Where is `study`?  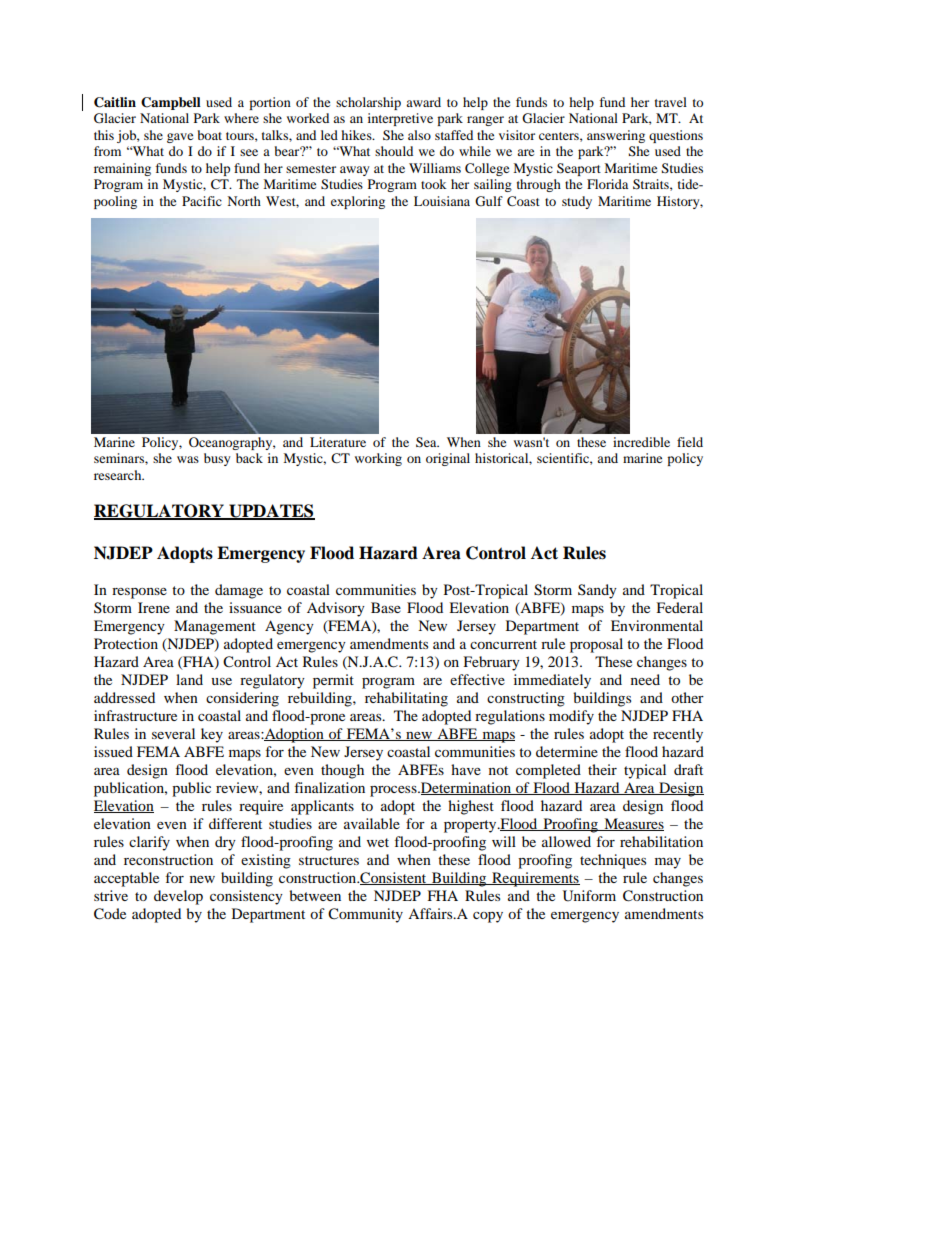 study is located at coordinates (577, 202).
